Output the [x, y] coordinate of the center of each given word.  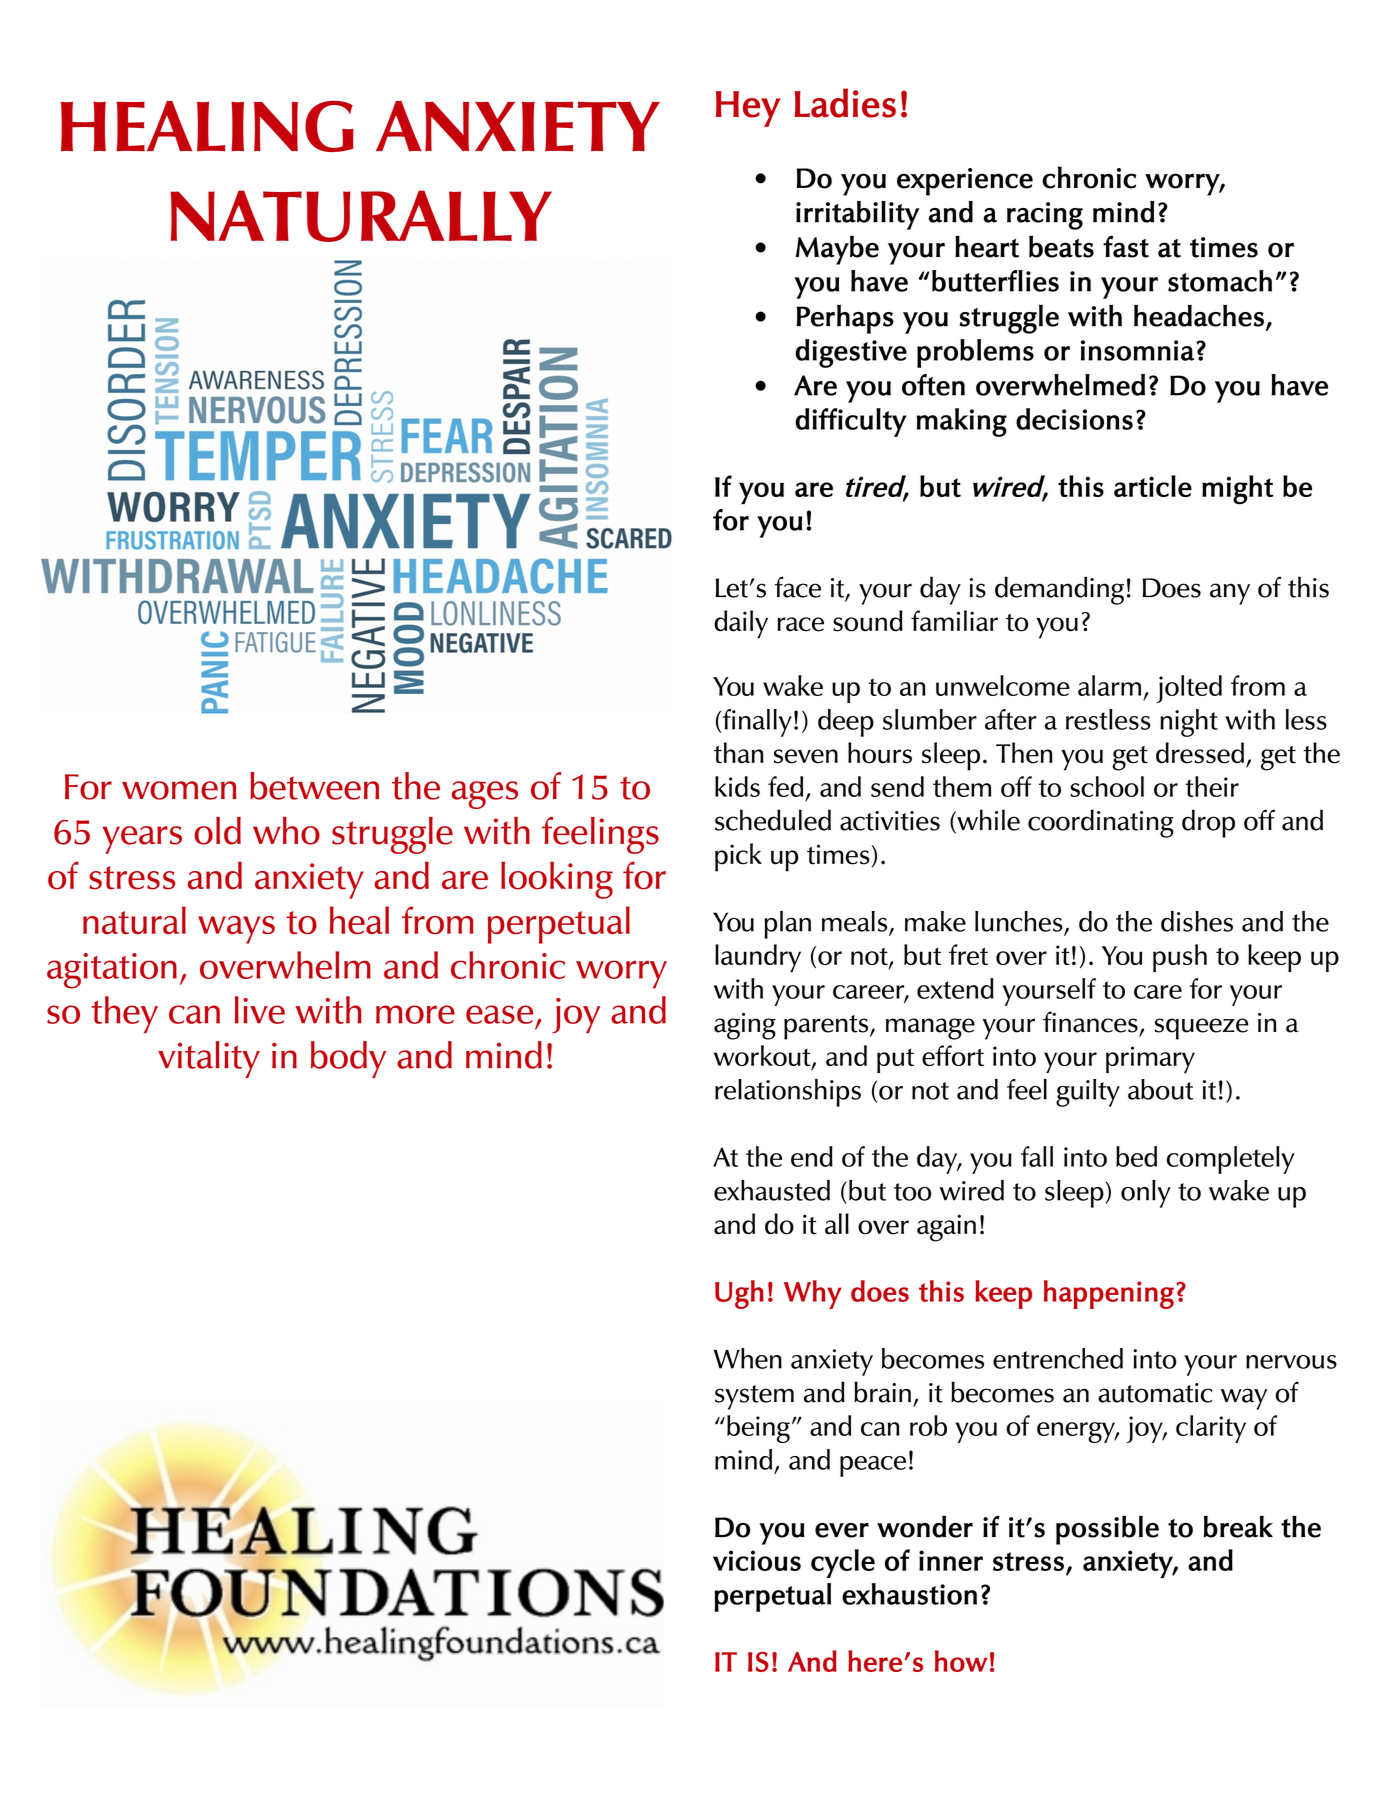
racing [1045, 216]
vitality [209, 1059]
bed [1136, 1156]
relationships [788, 1093]
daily [741, 624]
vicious [757, 1560]
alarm [1109, 685]
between [314, 786]
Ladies [845, 103]
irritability [858, 215]
